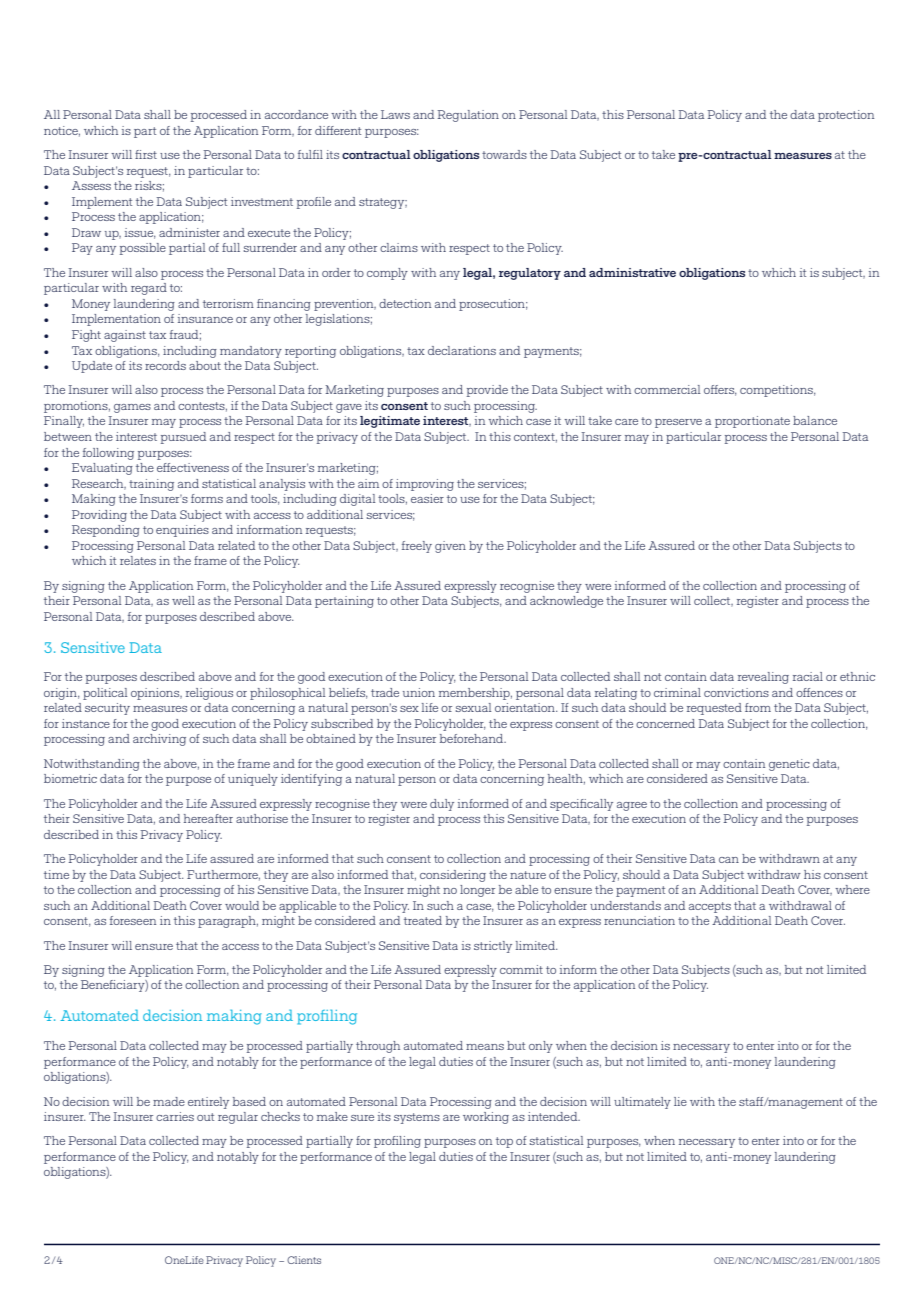  I want to click on Regulation, so click(468, 116).
